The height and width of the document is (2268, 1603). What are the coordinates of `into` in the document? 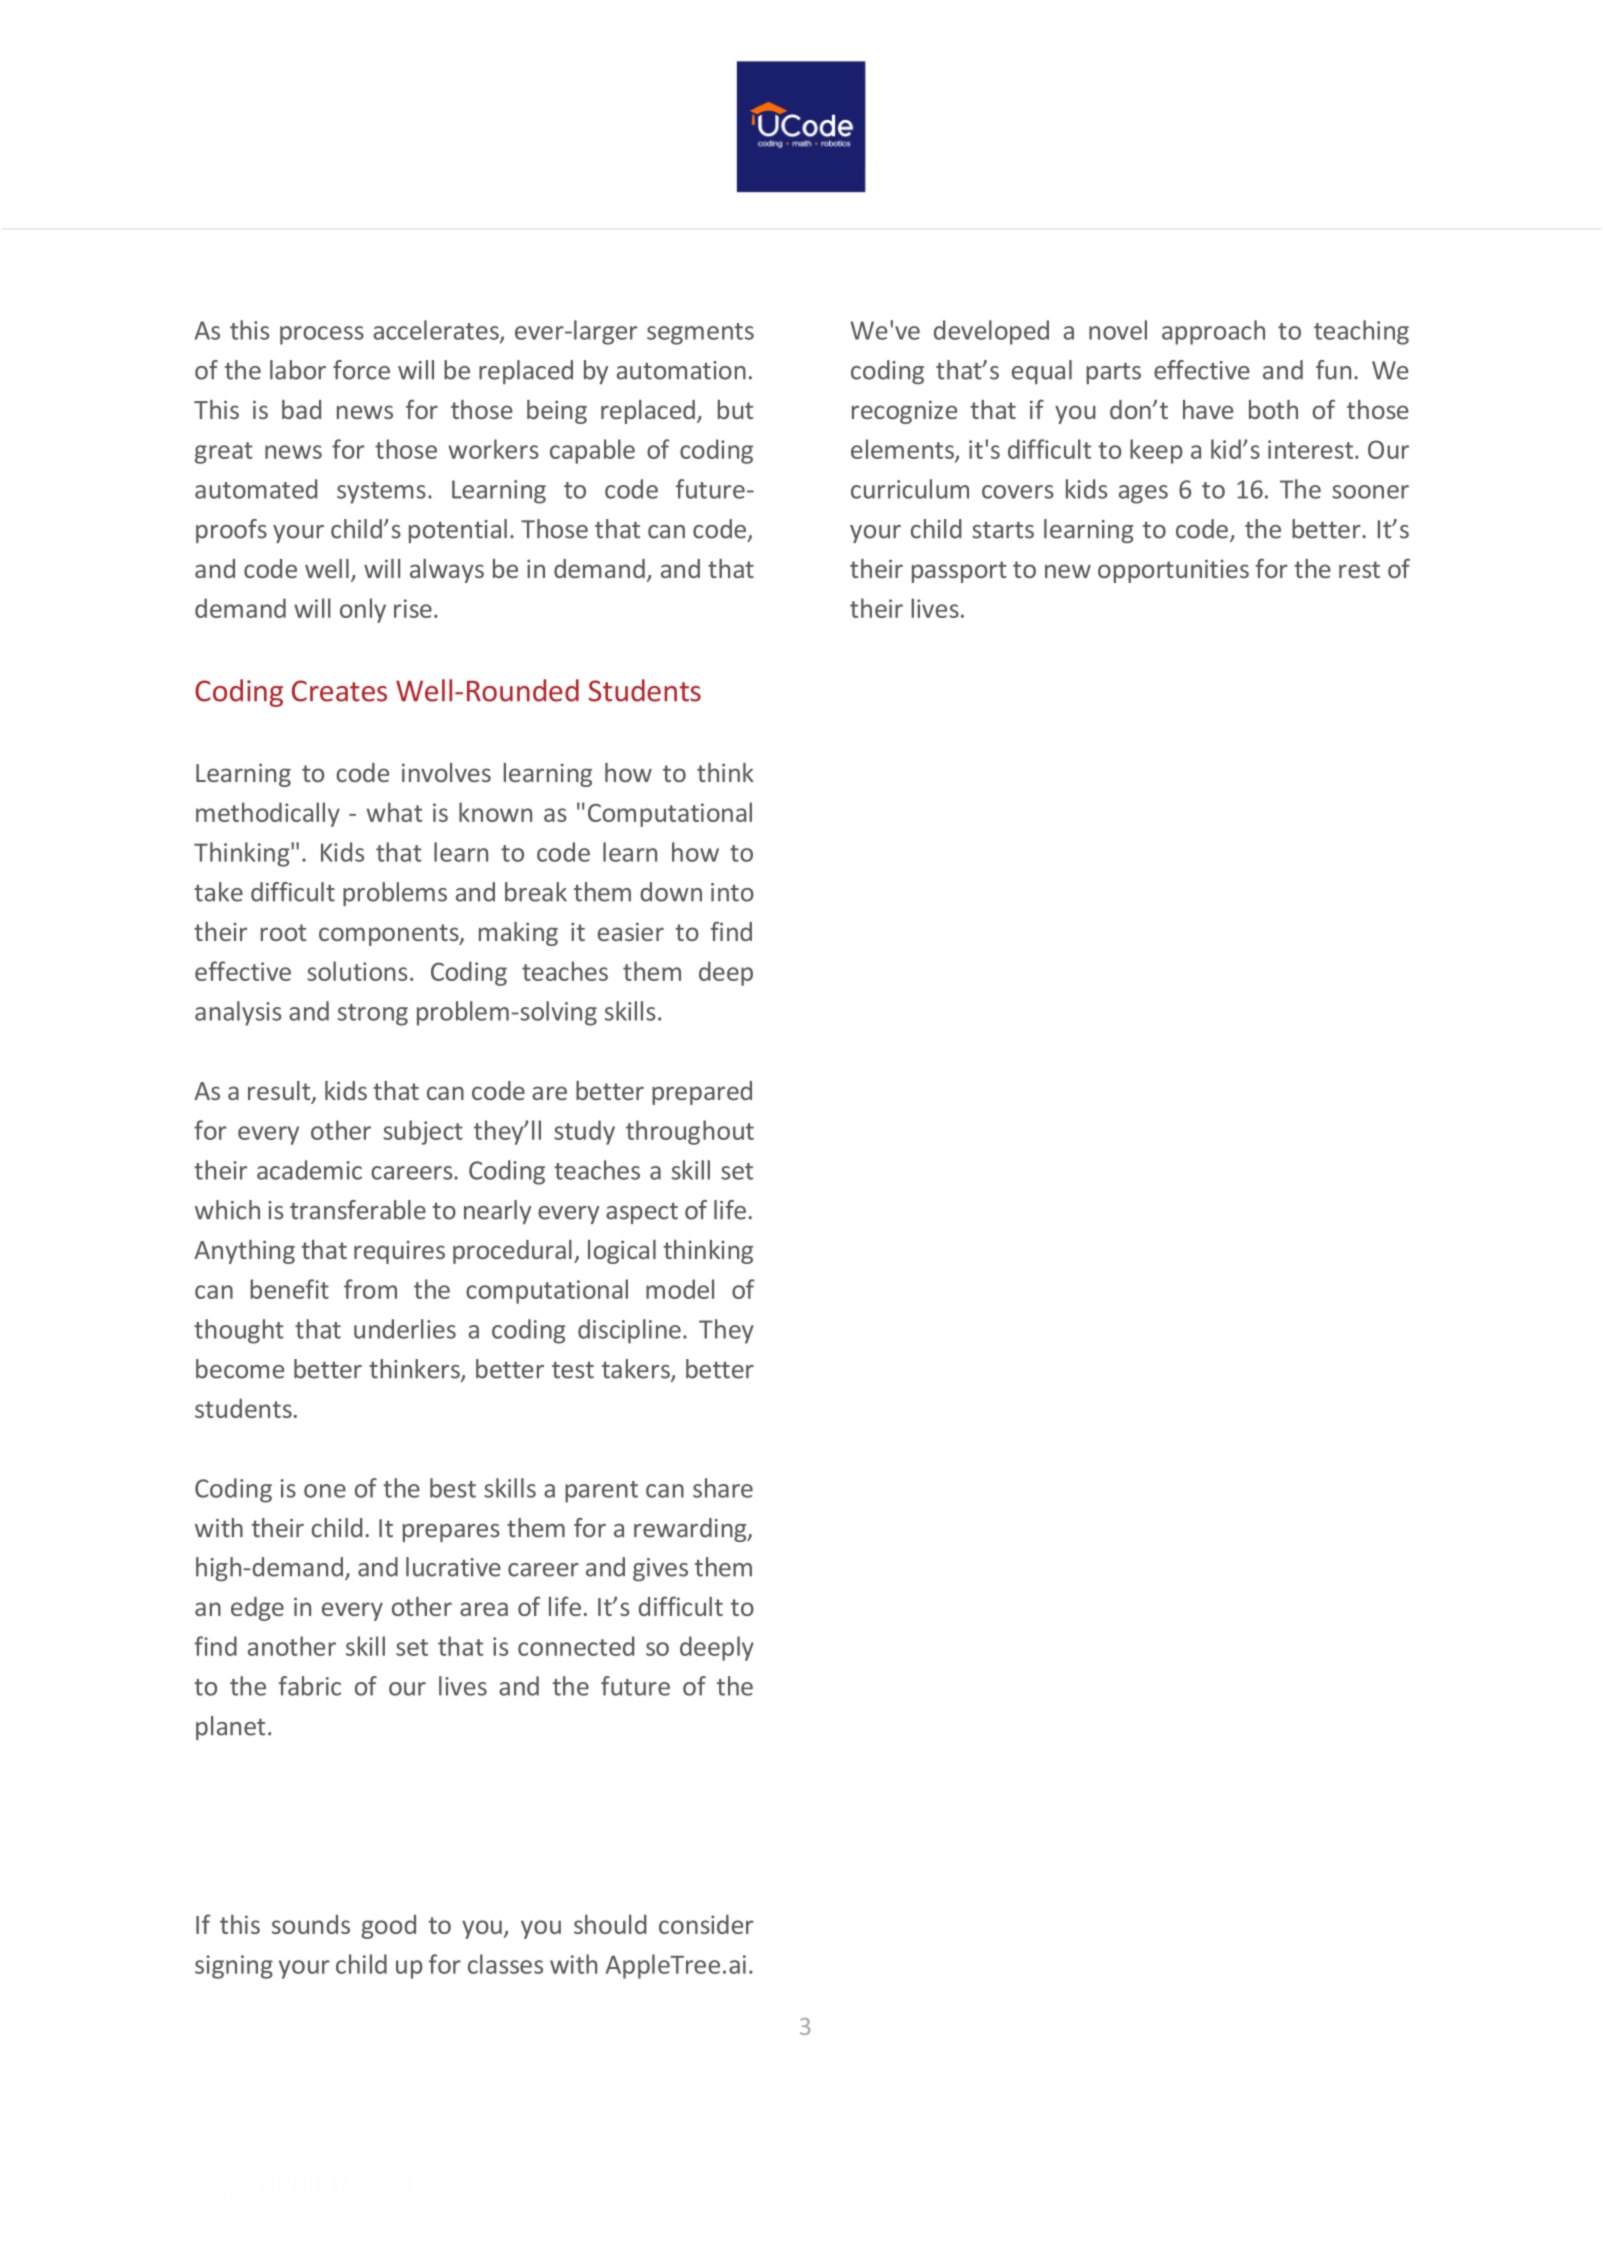 It's located at (732, 892).
